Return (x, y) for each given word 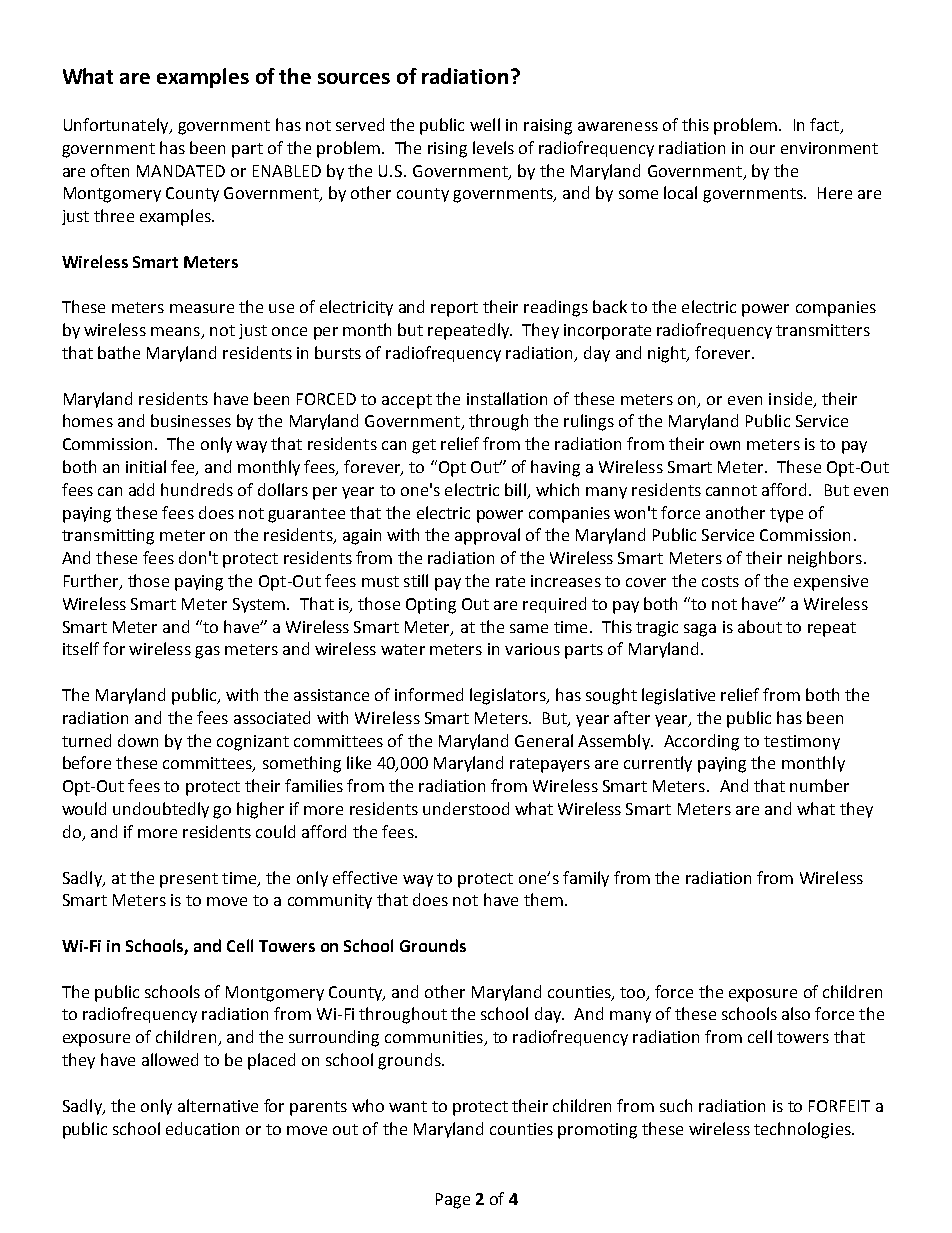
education (202, 1128)
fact (824, 124)
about (760, 626)
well (485, 124)
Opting (431, 606)
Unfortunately (117, 126)
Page (453, 1201)
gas (207, 652)
